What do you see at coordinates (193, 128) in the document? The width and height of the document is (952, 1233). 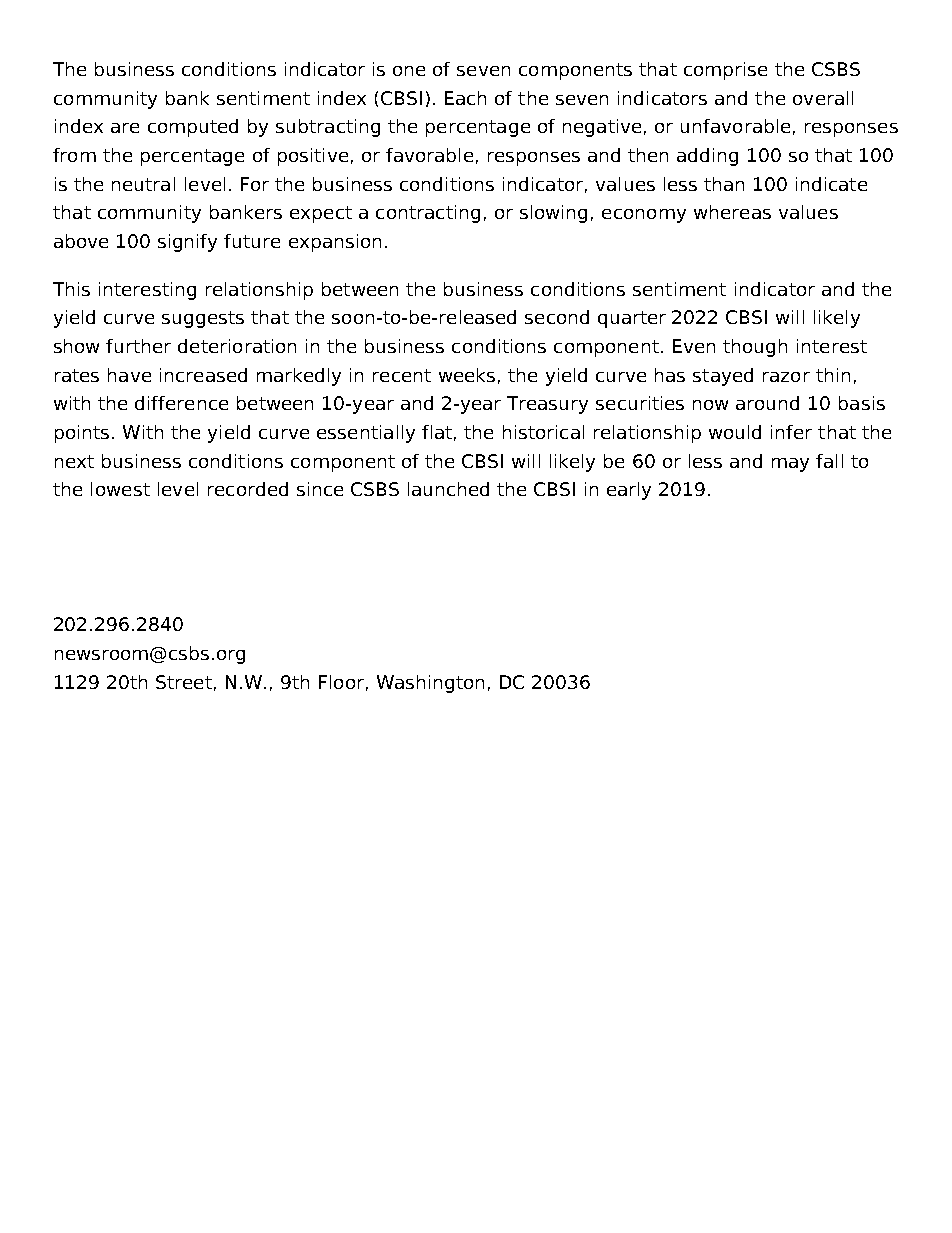 I see `computed` at bounding box center [193, 128].
